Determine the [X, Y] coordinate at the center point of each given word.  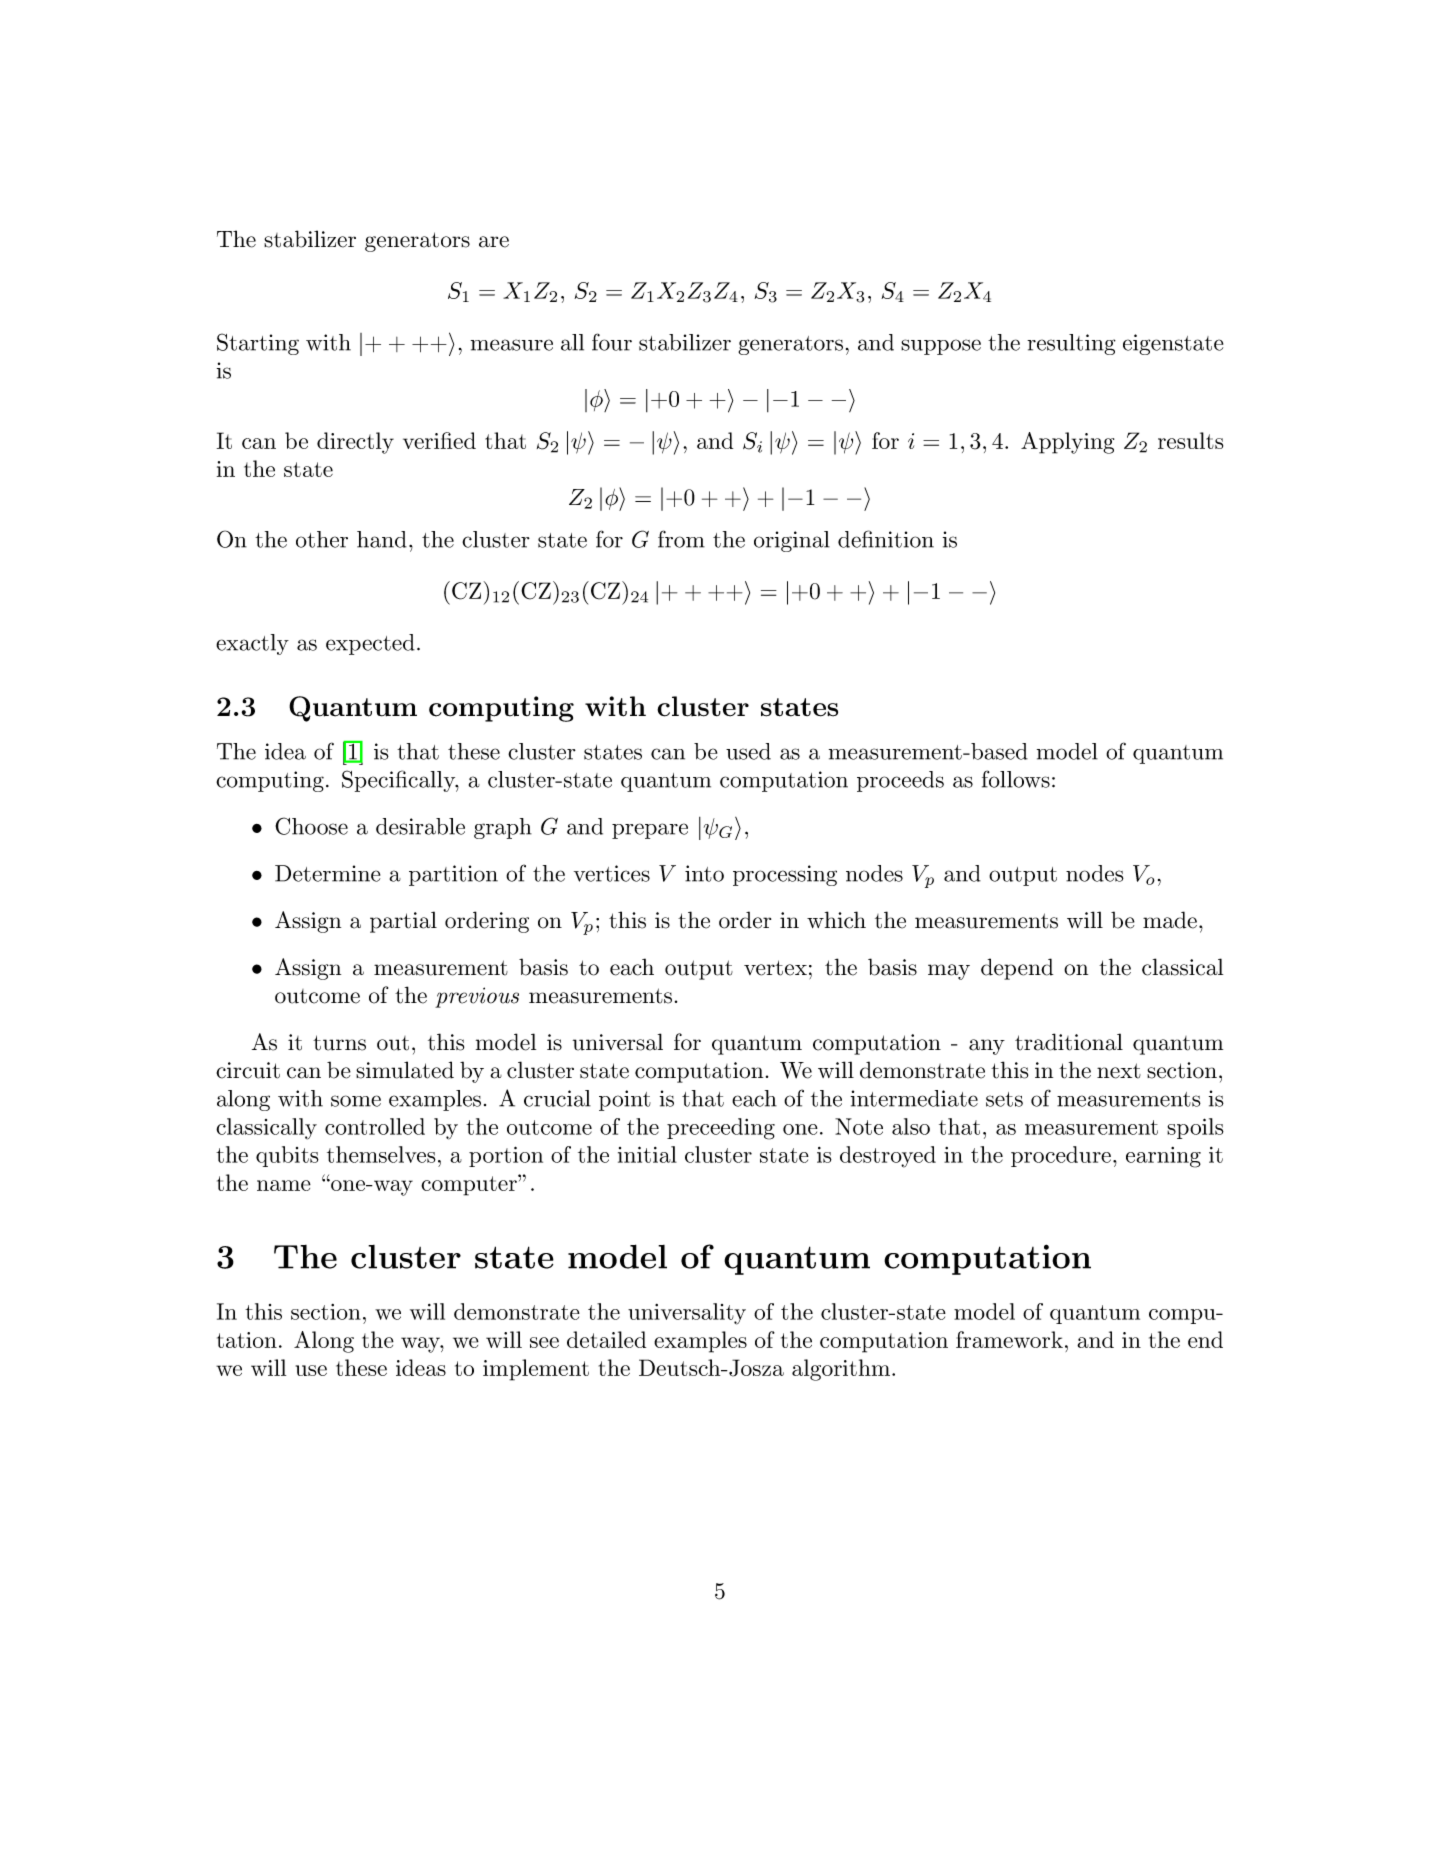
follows [1016, 779]
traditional [1069, 1042]
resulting [1071, 344]
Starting [258, 344]
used [748, 751]
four [612, 342]
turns [339, 1043]
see [544, 1342]
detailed [606, 1339]
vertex [775, 968]
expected [370, 644]
